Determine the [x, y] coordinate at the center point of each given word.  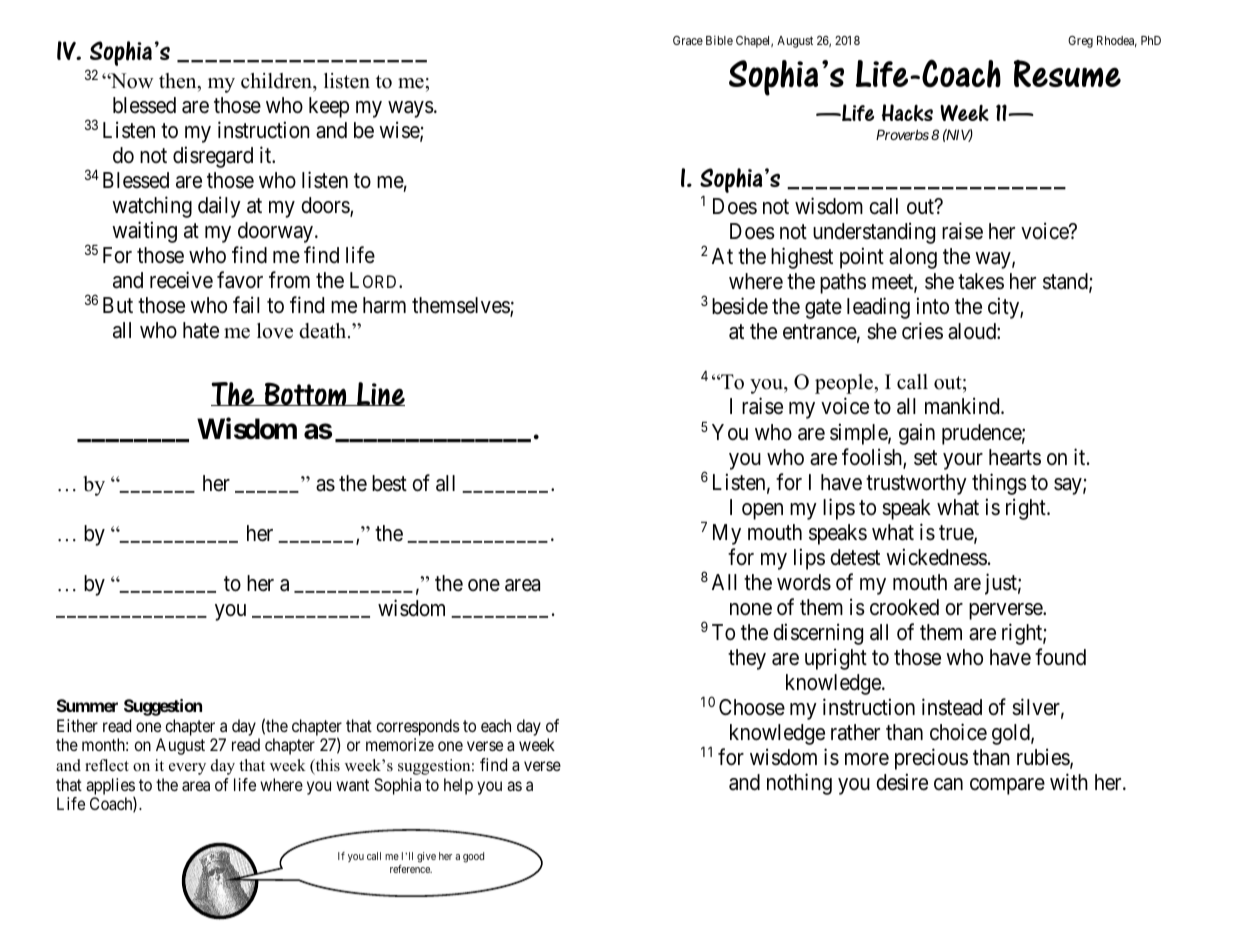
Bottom [305, 394]
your [963, 461]
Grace [688, 40]
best [389, 483]
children [277, 81]
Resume [1067, 73]
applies [110, 787]
